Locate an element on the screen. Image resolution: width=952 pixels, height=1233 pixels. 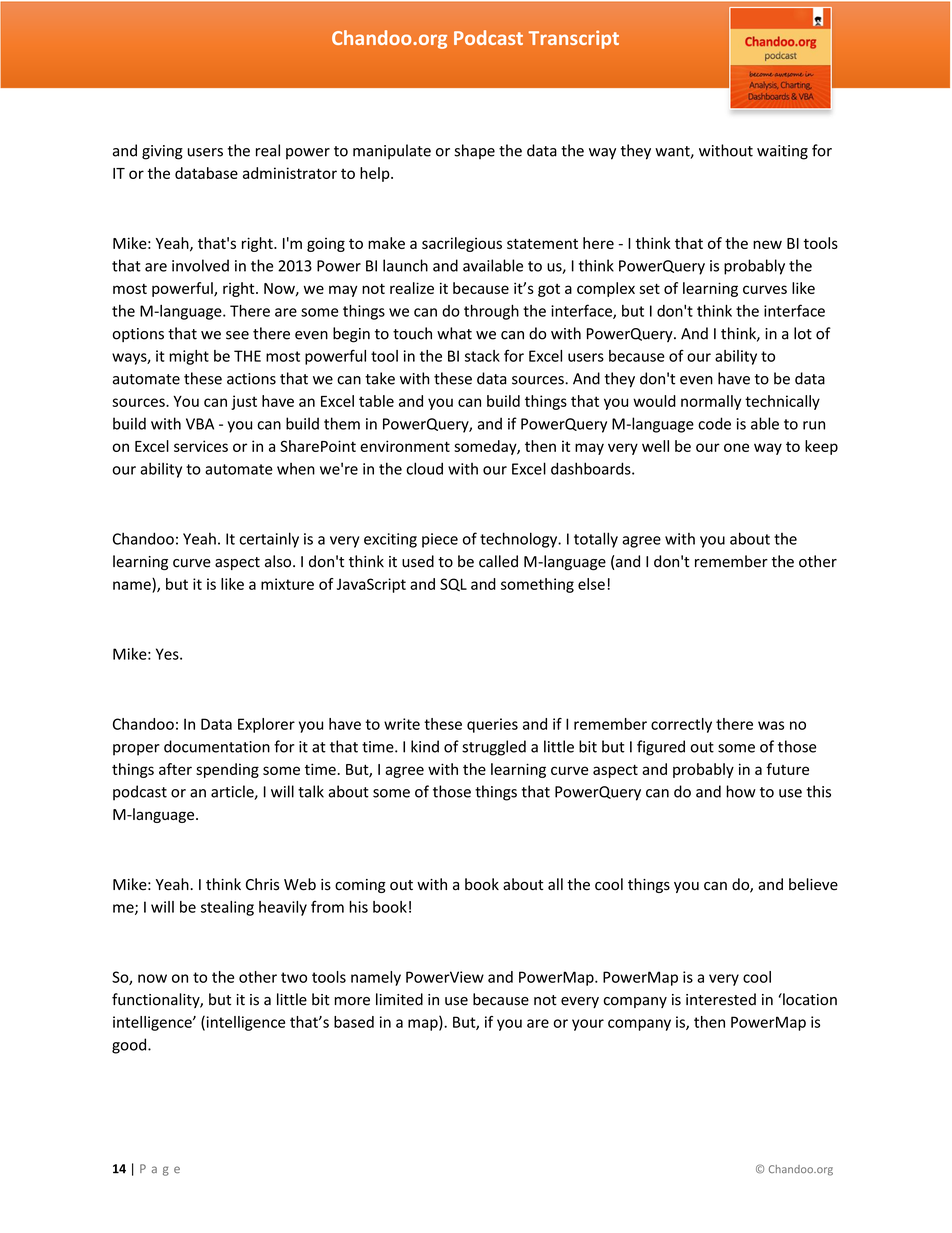
waiting is located at coordinates (782, 152).
